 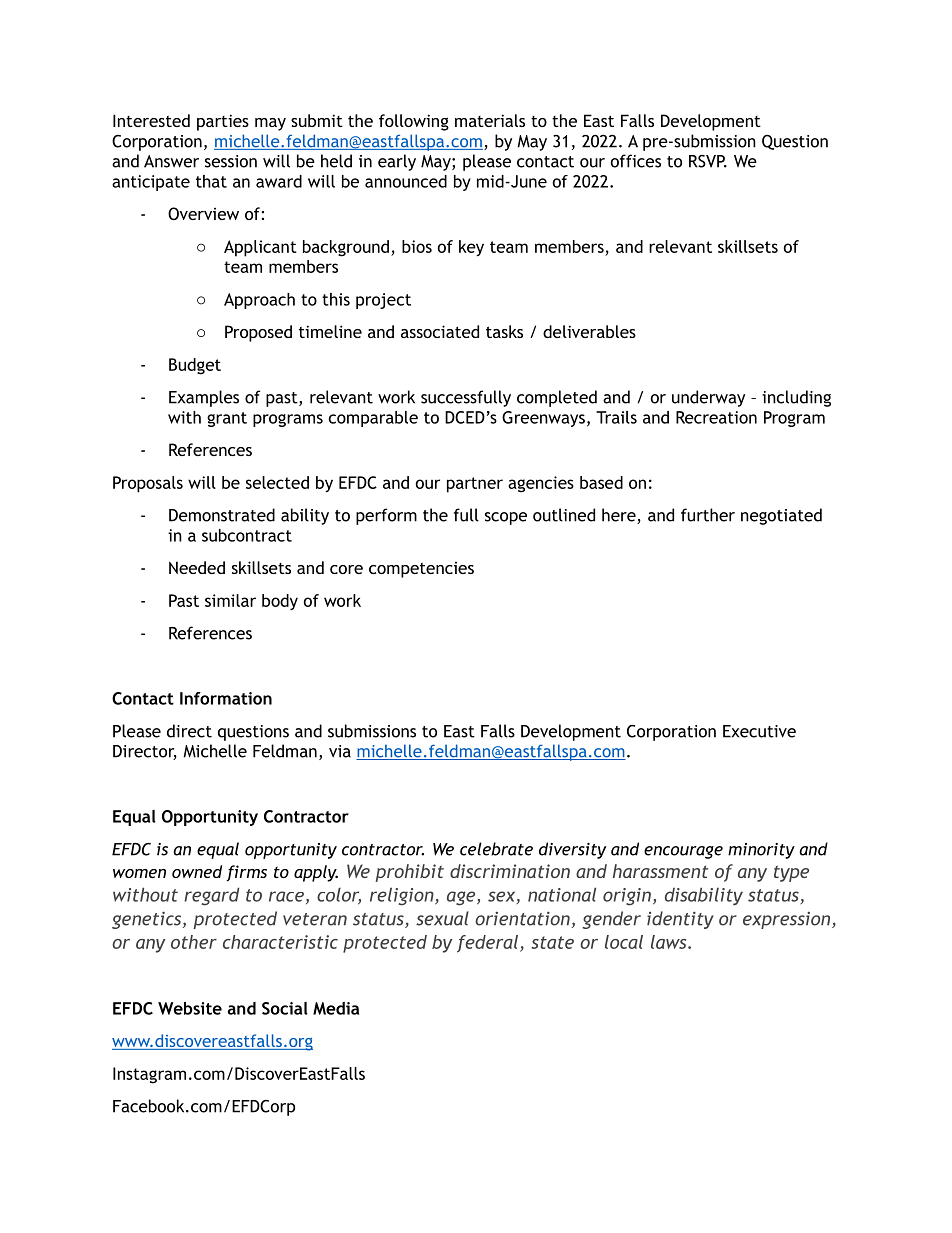 I want to click on celebrate, so click(x=496, y=849).
